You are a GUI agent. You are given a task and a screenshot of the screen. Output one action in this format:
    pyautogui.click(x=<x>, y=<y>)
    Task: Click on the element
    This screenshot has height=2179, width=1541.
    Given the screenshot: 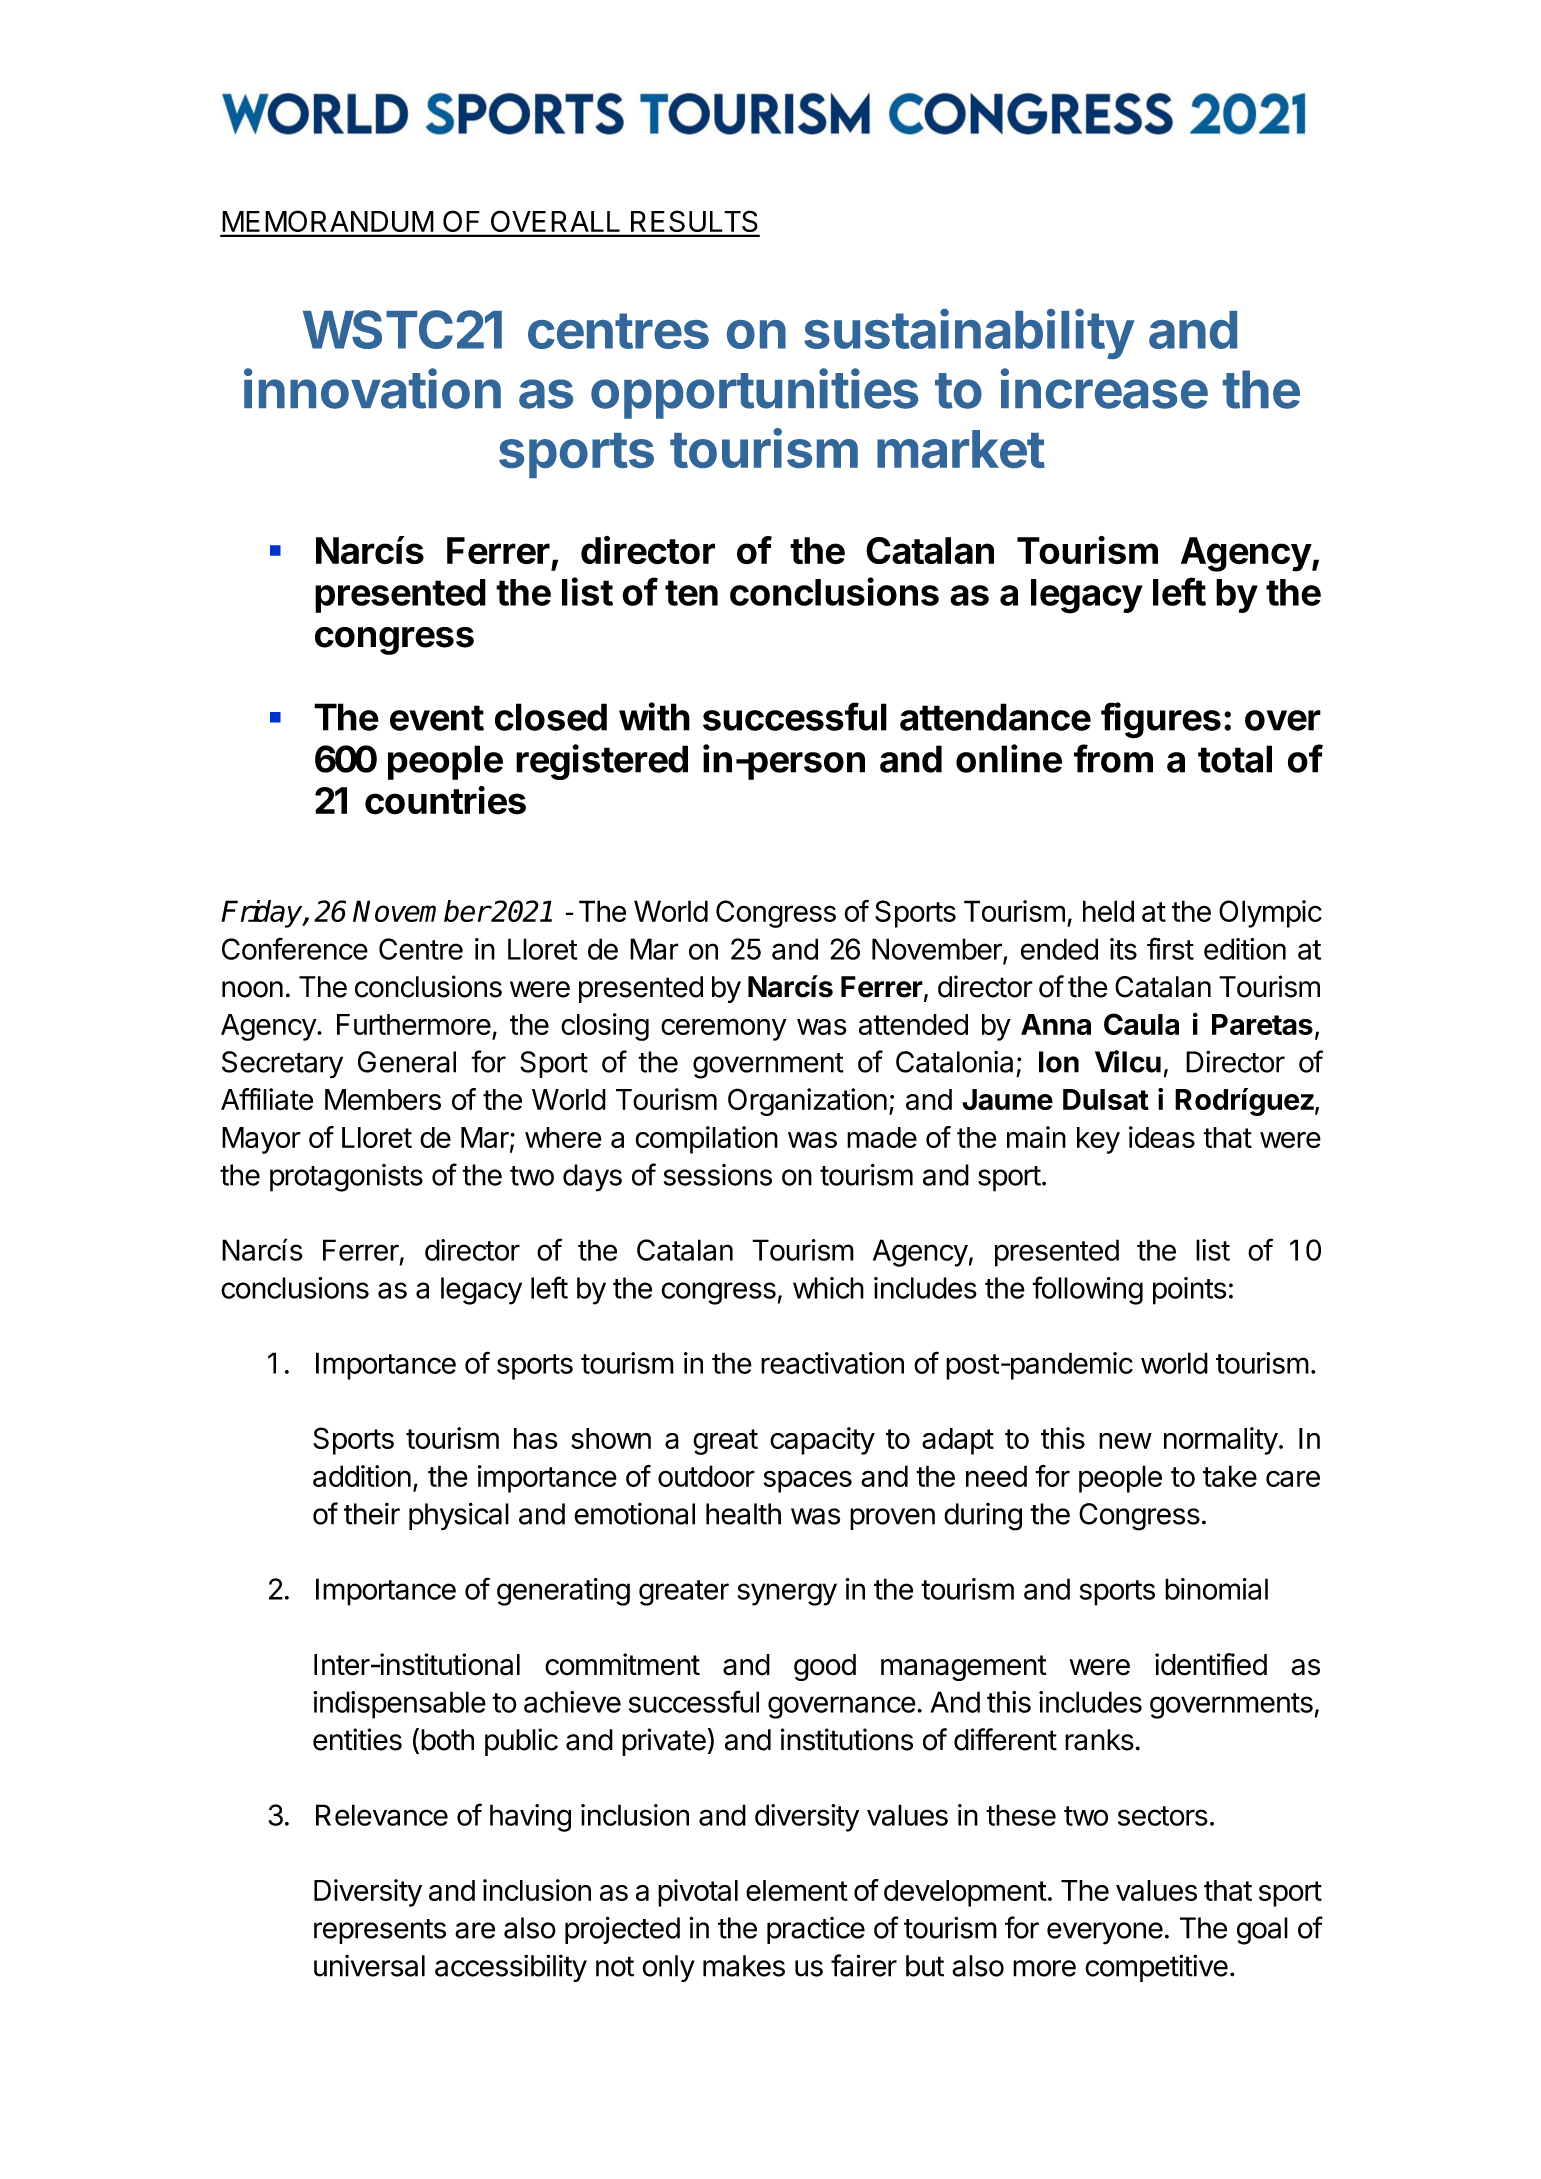 What is the action you would take?
    pyautogui.click(x=797, y=1890)
